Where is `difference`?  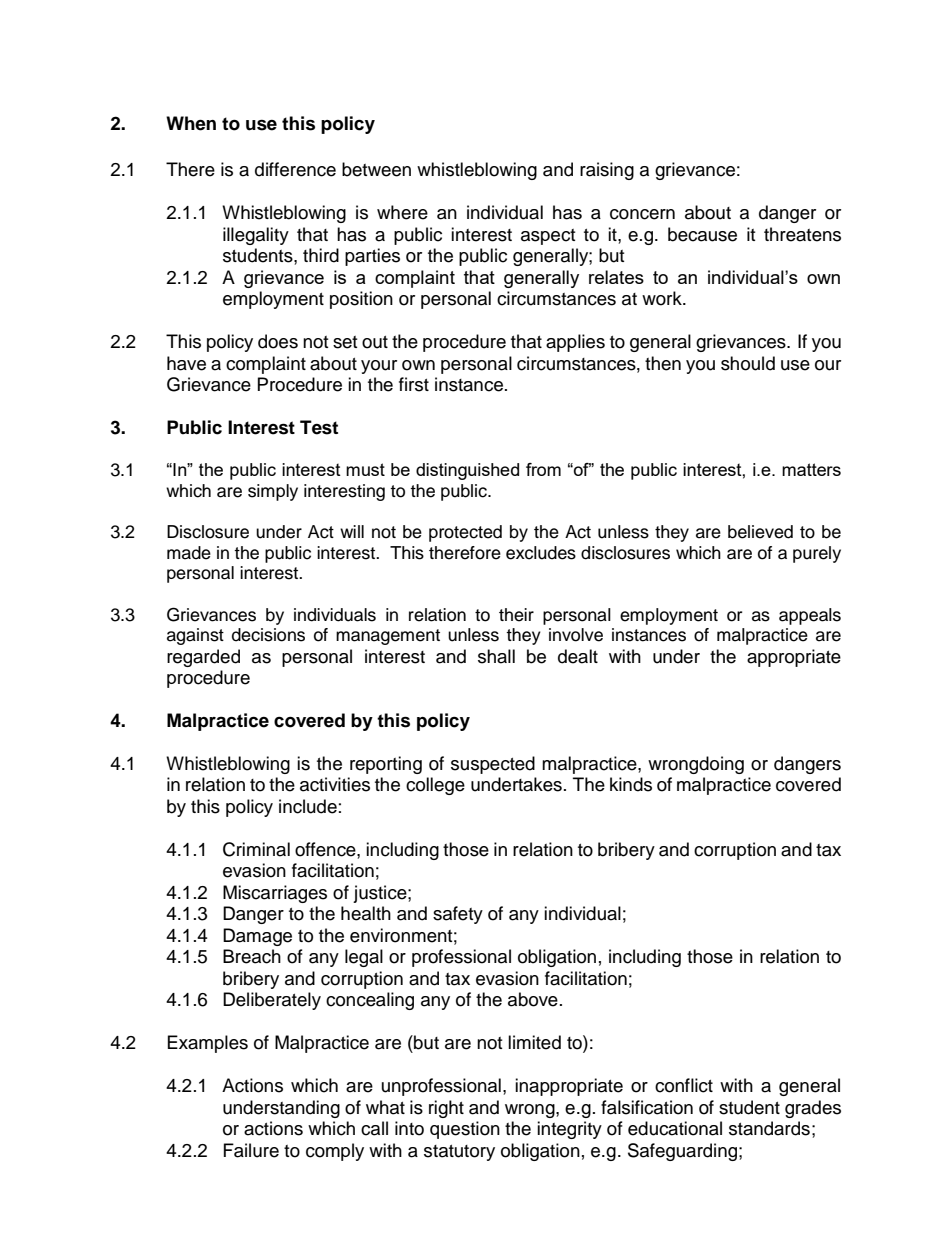
difference is located at coordinates (295, 169).
